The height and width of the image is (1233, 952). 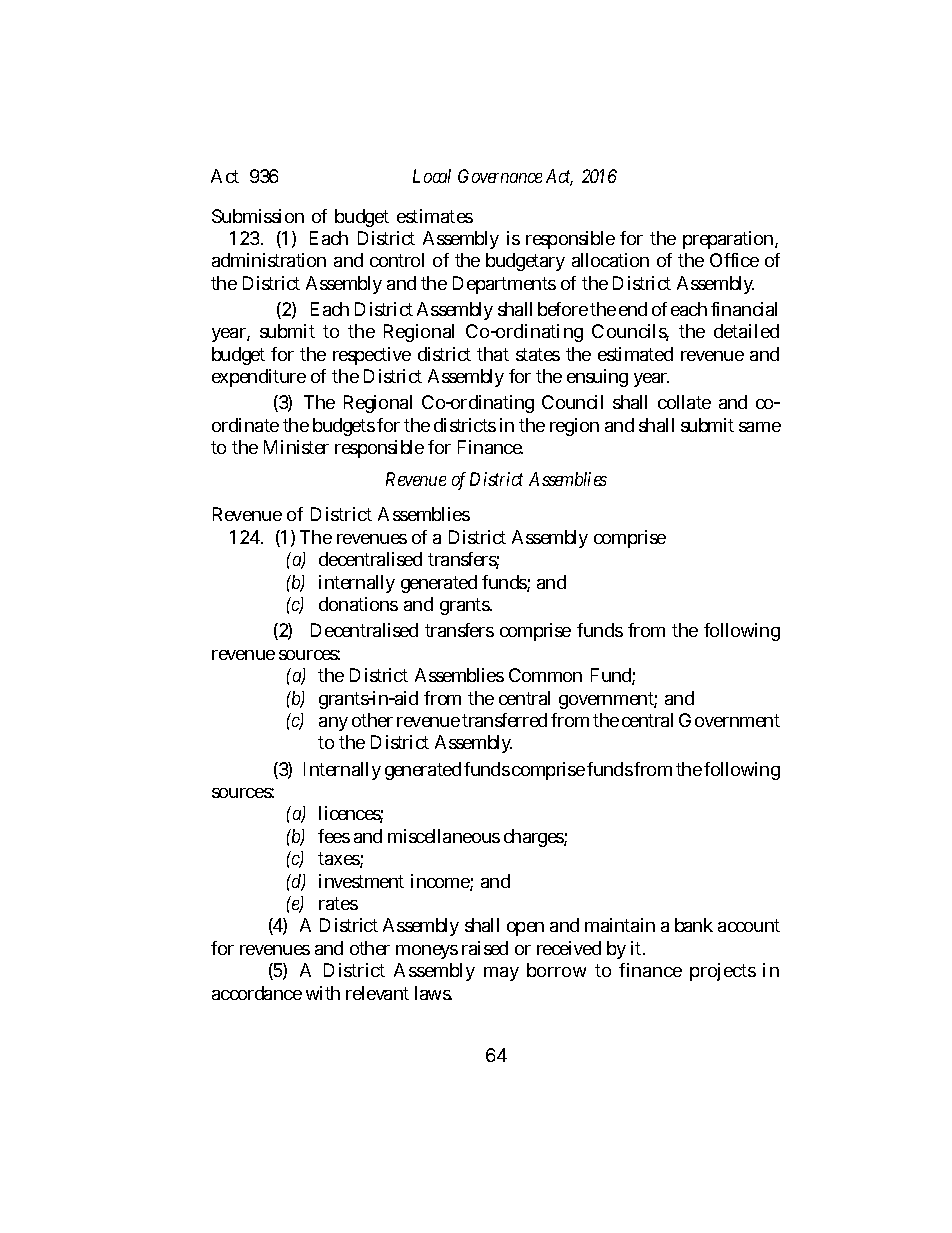 I want to click on detailed, so click(x=746, y=331).
